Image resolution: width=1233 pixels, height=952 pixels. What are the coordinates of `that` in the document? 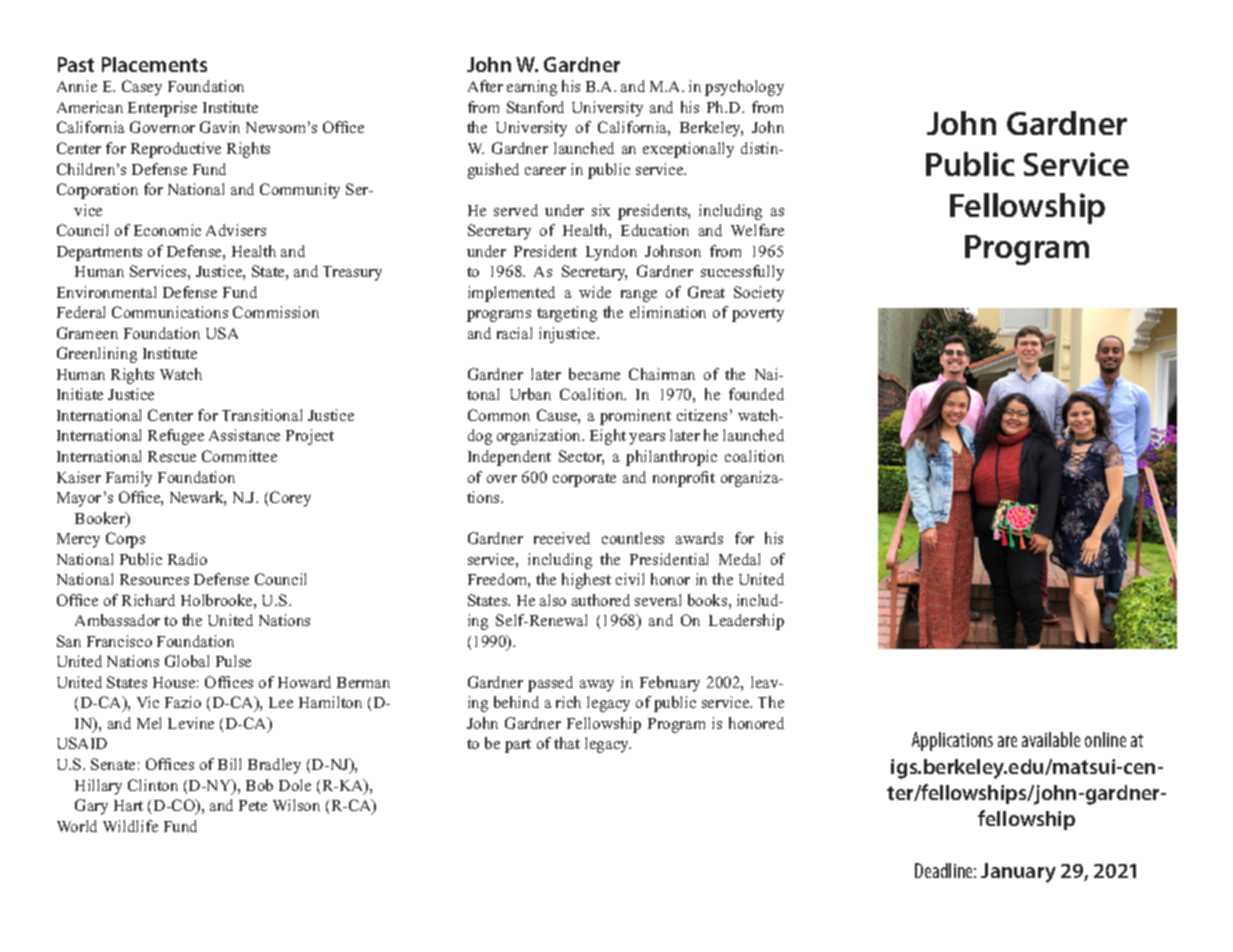 It's located at (567, 743).
